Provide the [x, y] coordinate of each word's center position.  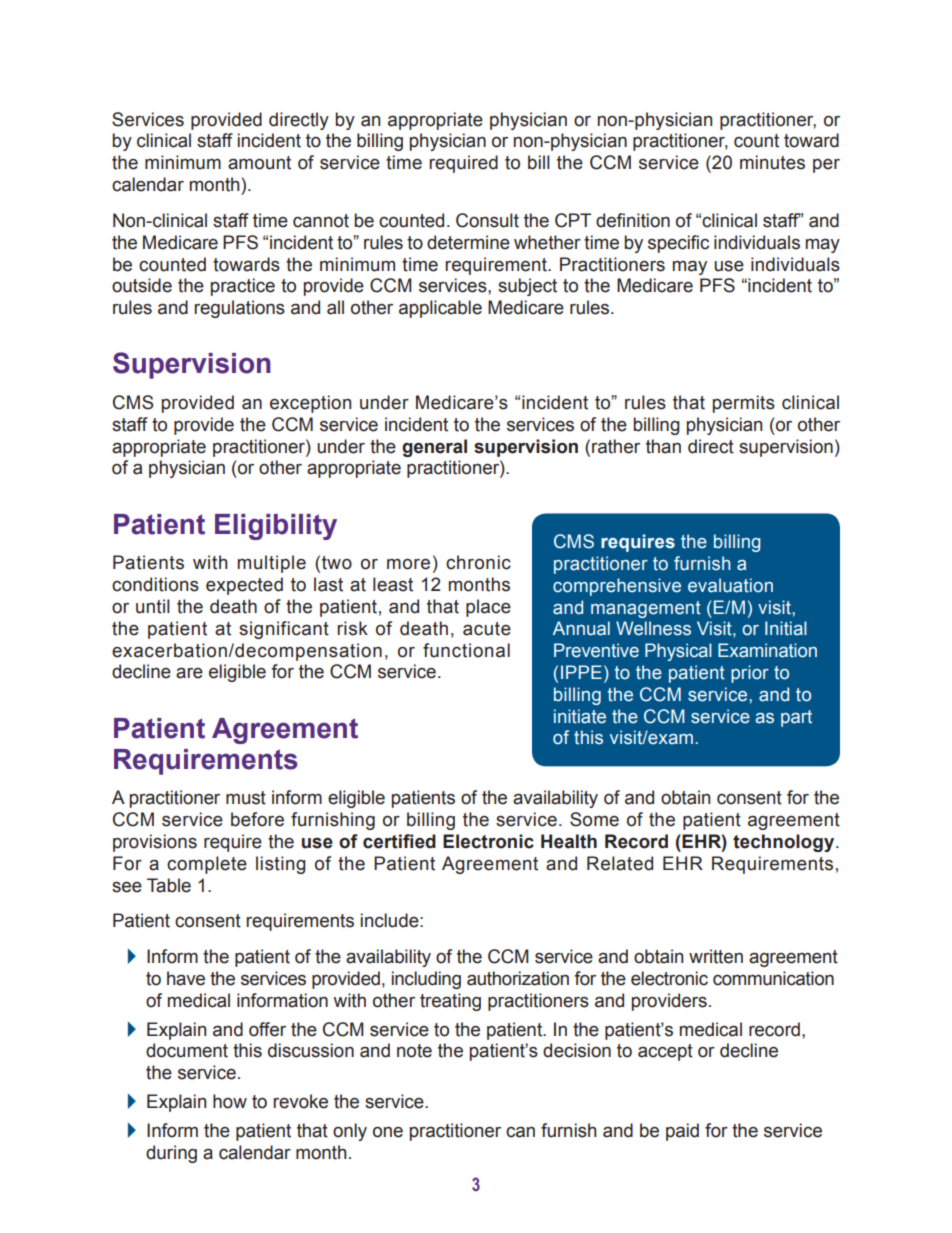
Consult [487, 220]
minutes [772, 162]
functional [466, 650]
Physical [678, 652]
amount [259, 163]
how [230, 1101]
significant [284, 630]
